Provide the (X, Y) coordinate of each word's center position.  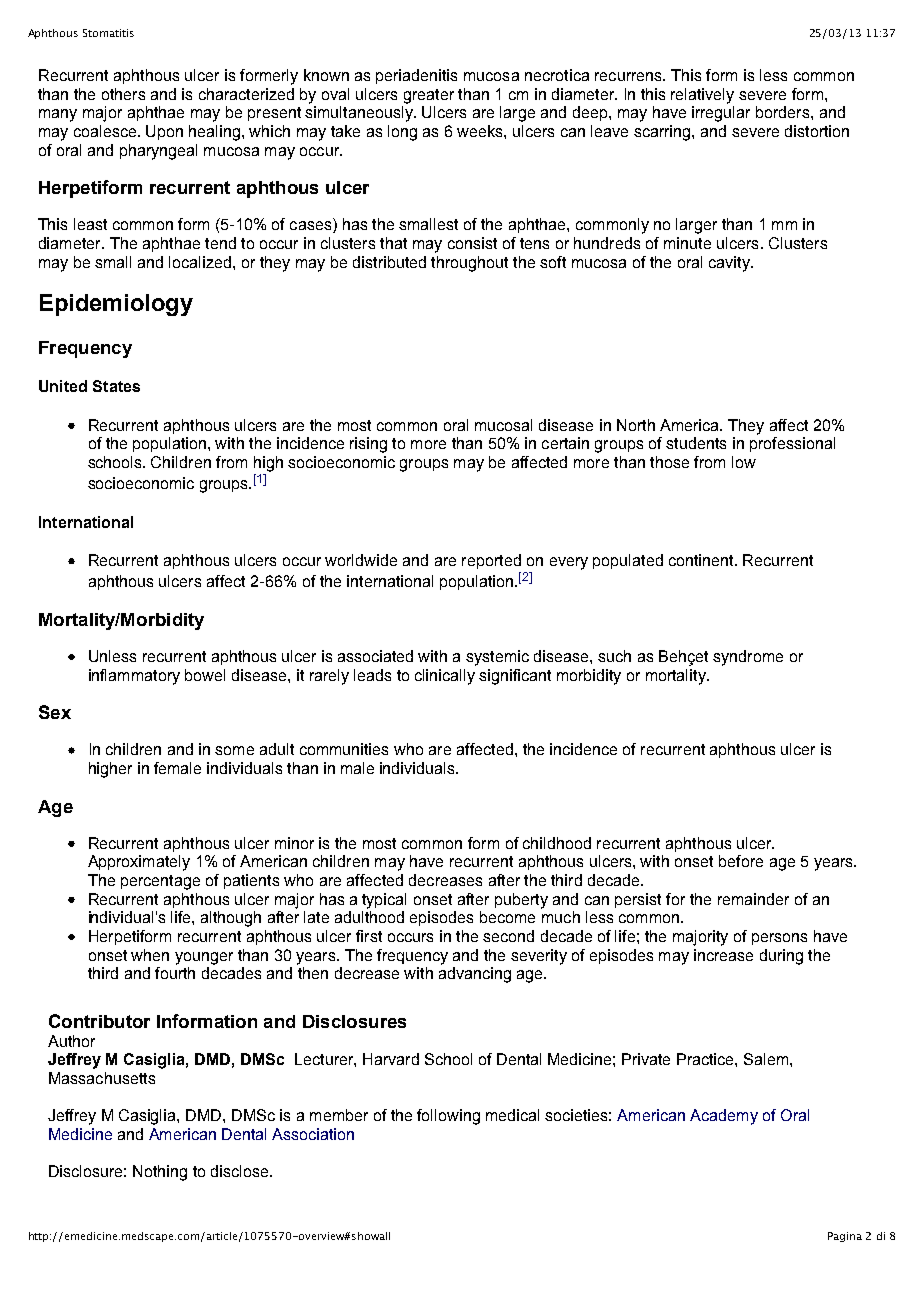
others (123, 94)
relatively (702, 96)
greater (429, 96)
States (116, 386)
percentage (160, 882)
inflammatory (134, 677)
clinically (445, 677)
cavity (730, 264)
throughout (469, 264)
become (507, 917)
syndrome (748, 658)
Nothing (160, 1173)
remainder (753, 899)
